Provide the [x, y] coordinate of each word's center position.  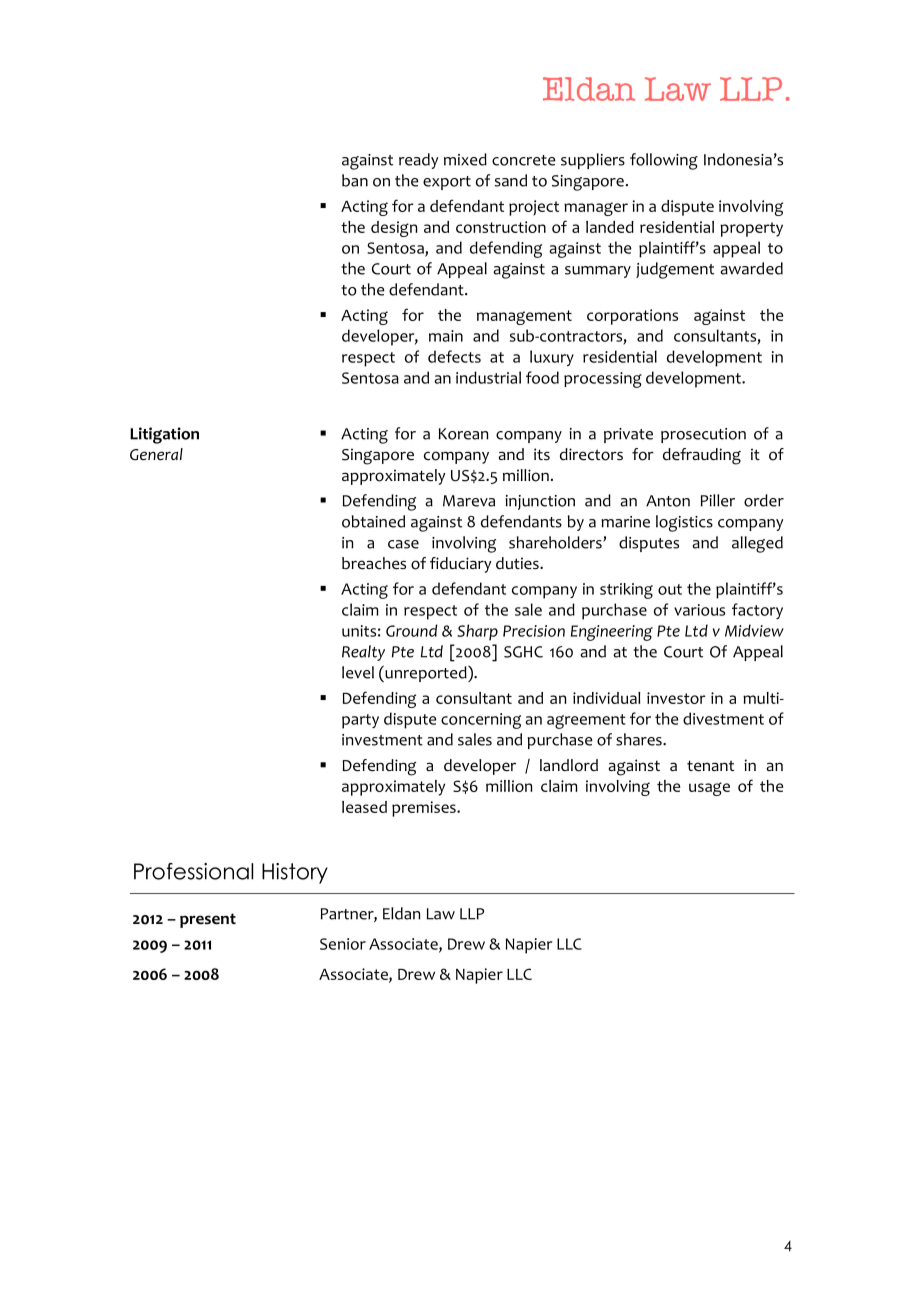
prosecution [703, 435]
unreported [426, 673]
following [664, 161]
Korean [463, 434]
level [358, 672]
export [447, 183]
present [208, 920]
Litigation [164, 435]
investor [676, 698]
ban [355, 180]
